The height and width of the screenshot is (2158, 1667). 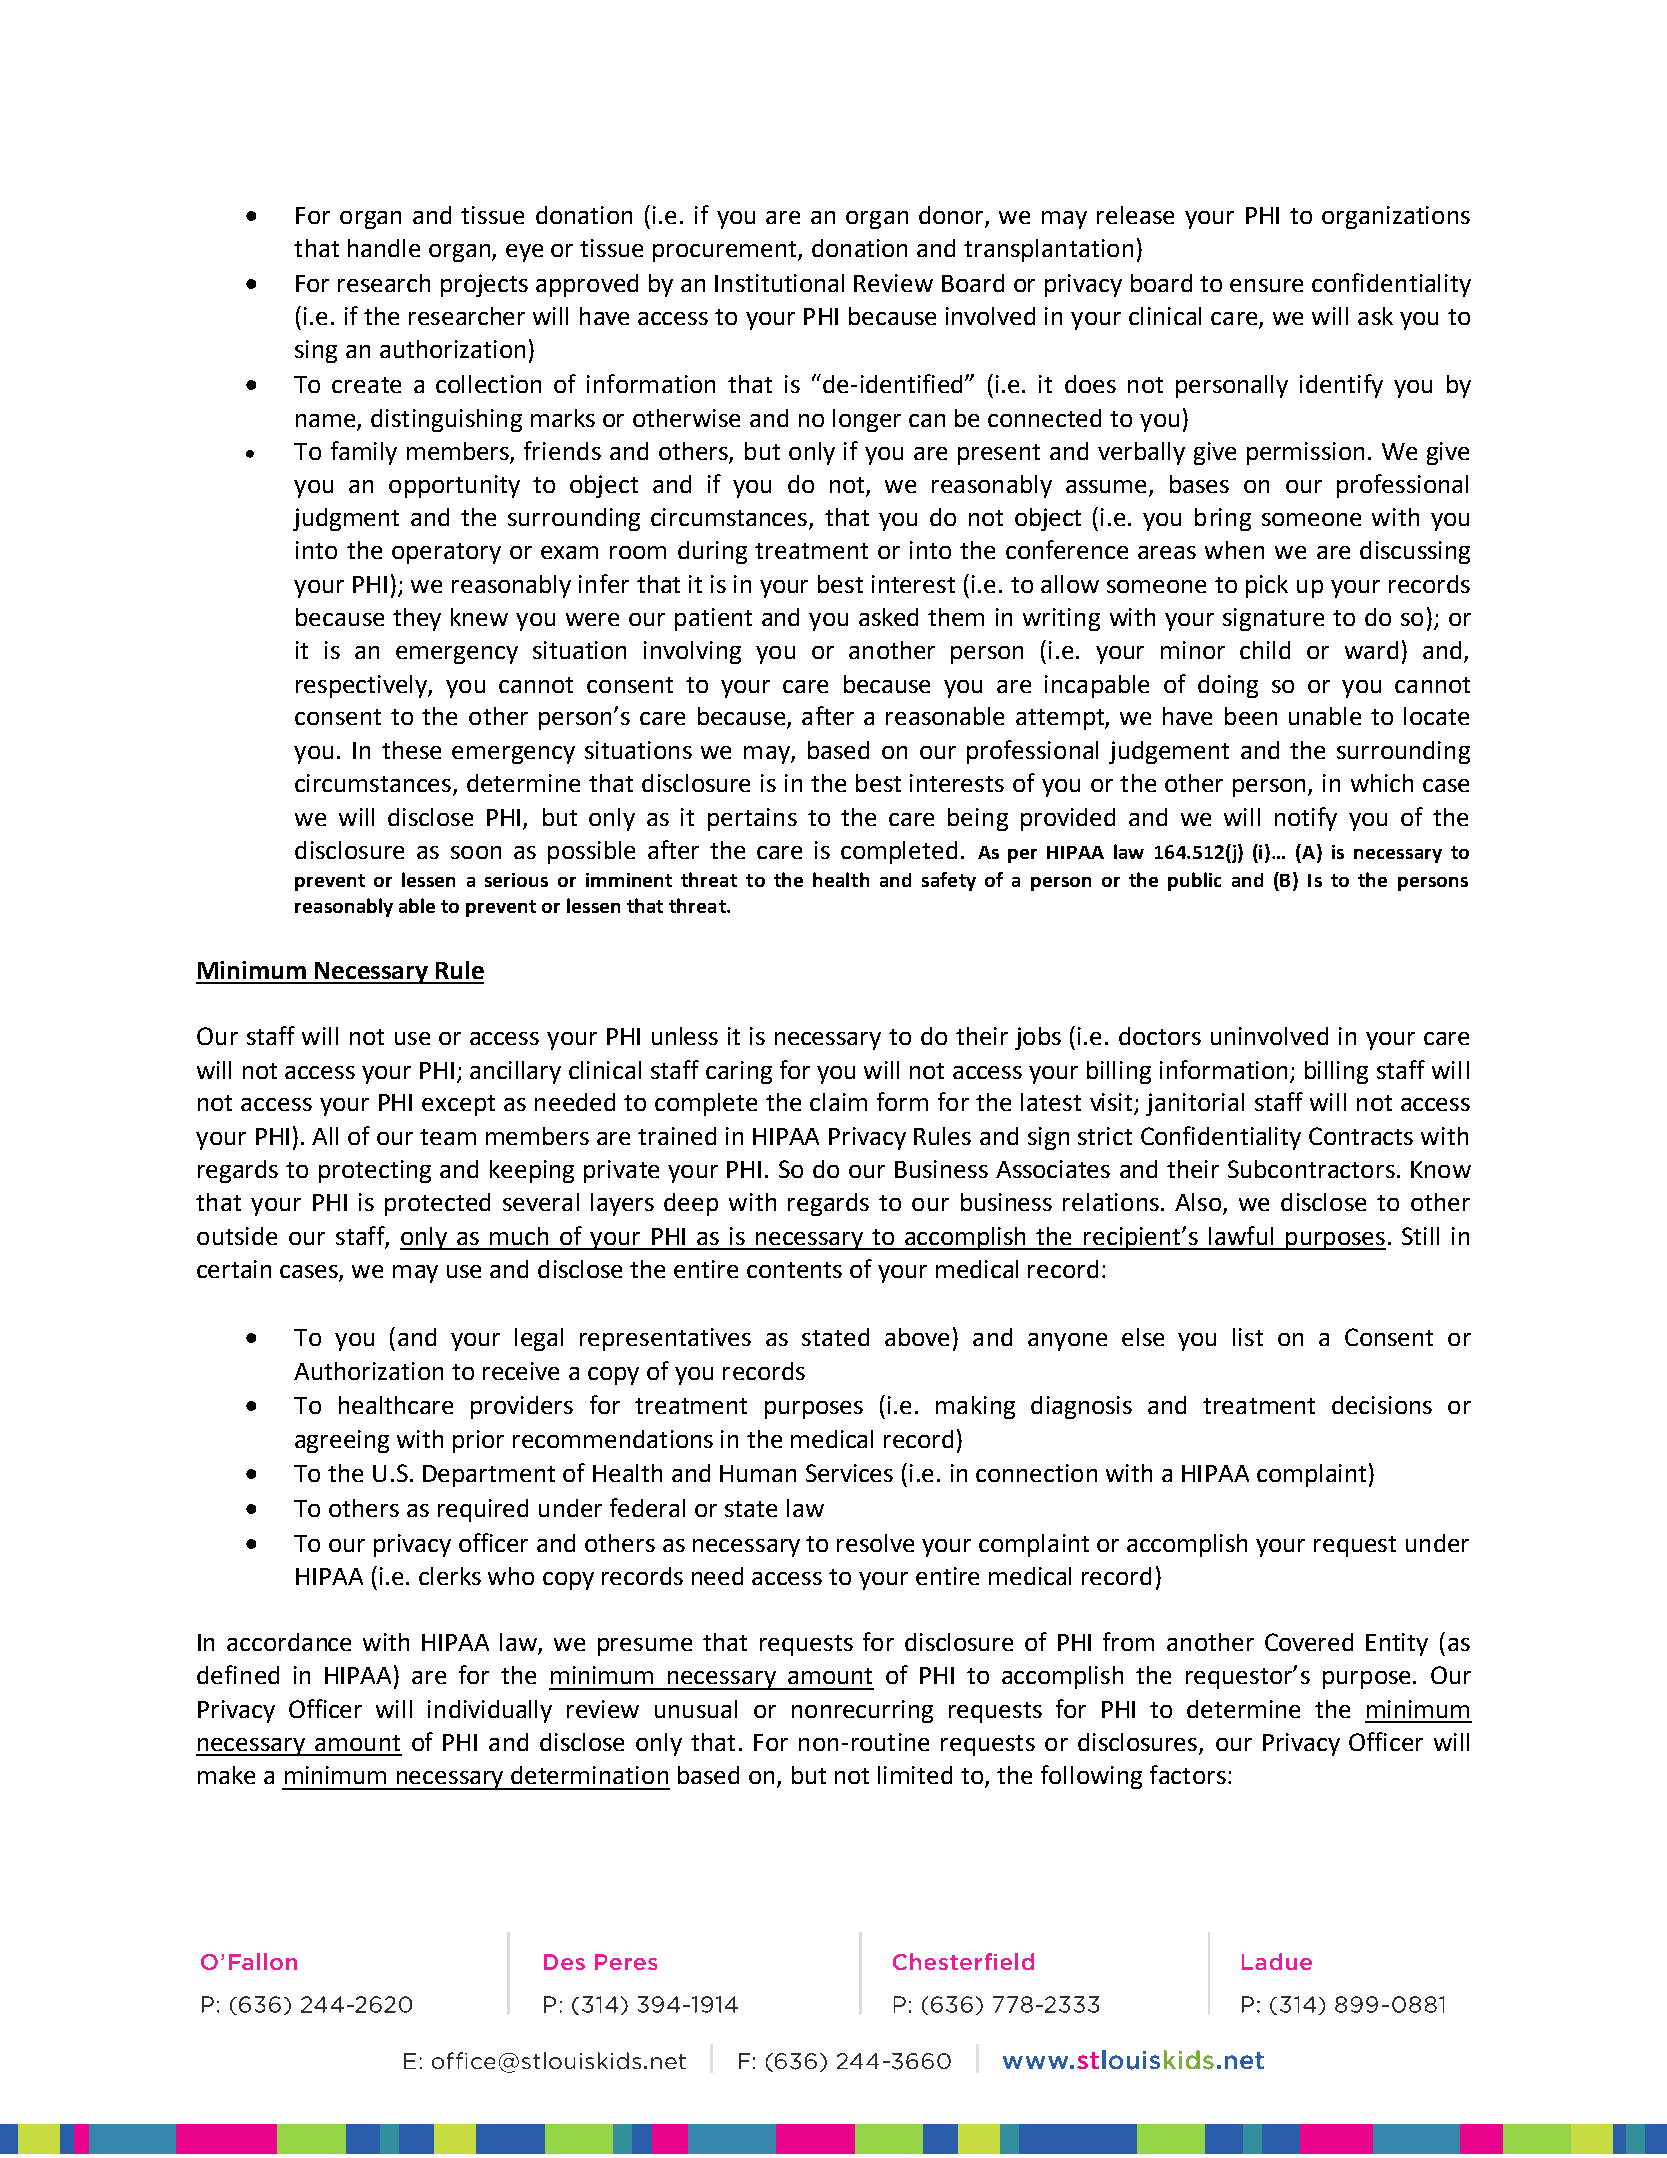 I want to click on factors, so click(x=1188, y=1774).
